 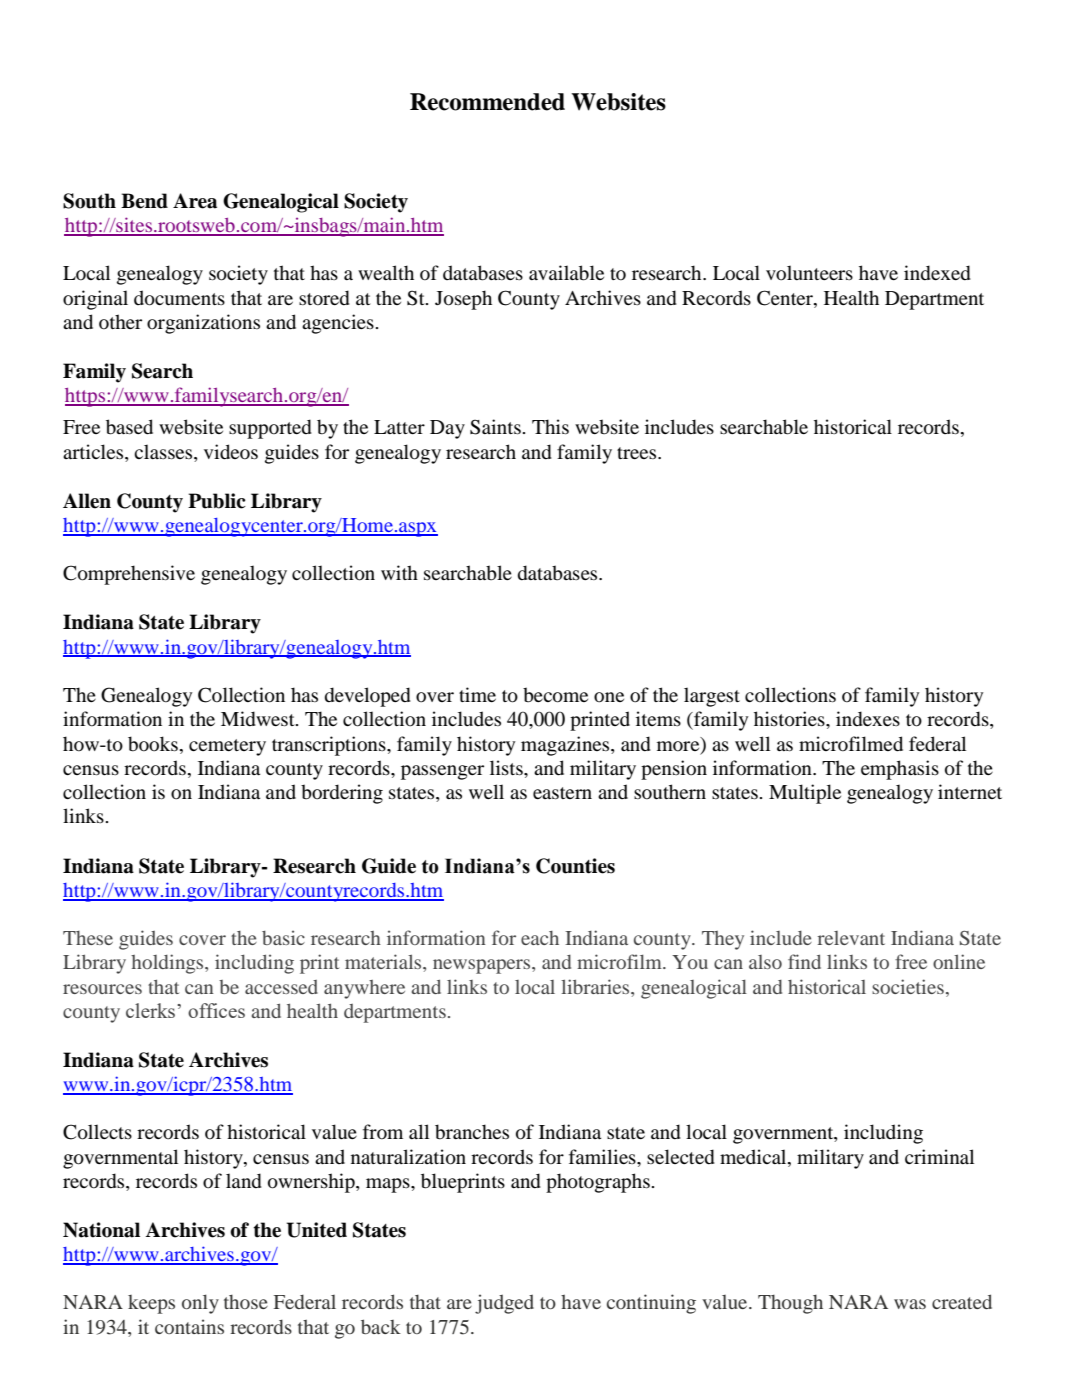 I want to click on books, so click(x=153, y=744).
